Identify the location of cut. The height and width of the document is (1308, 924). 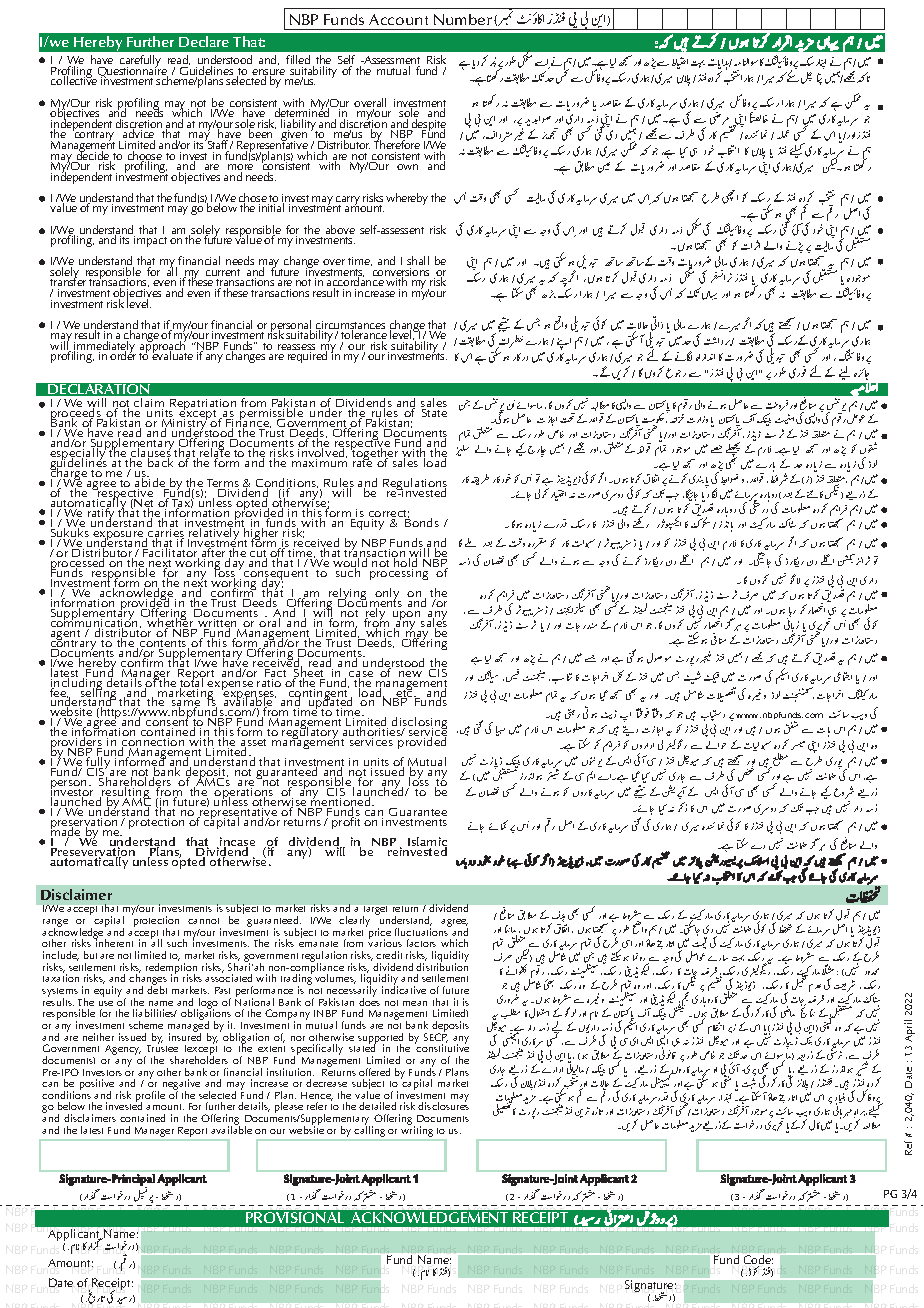
(258, 555).
